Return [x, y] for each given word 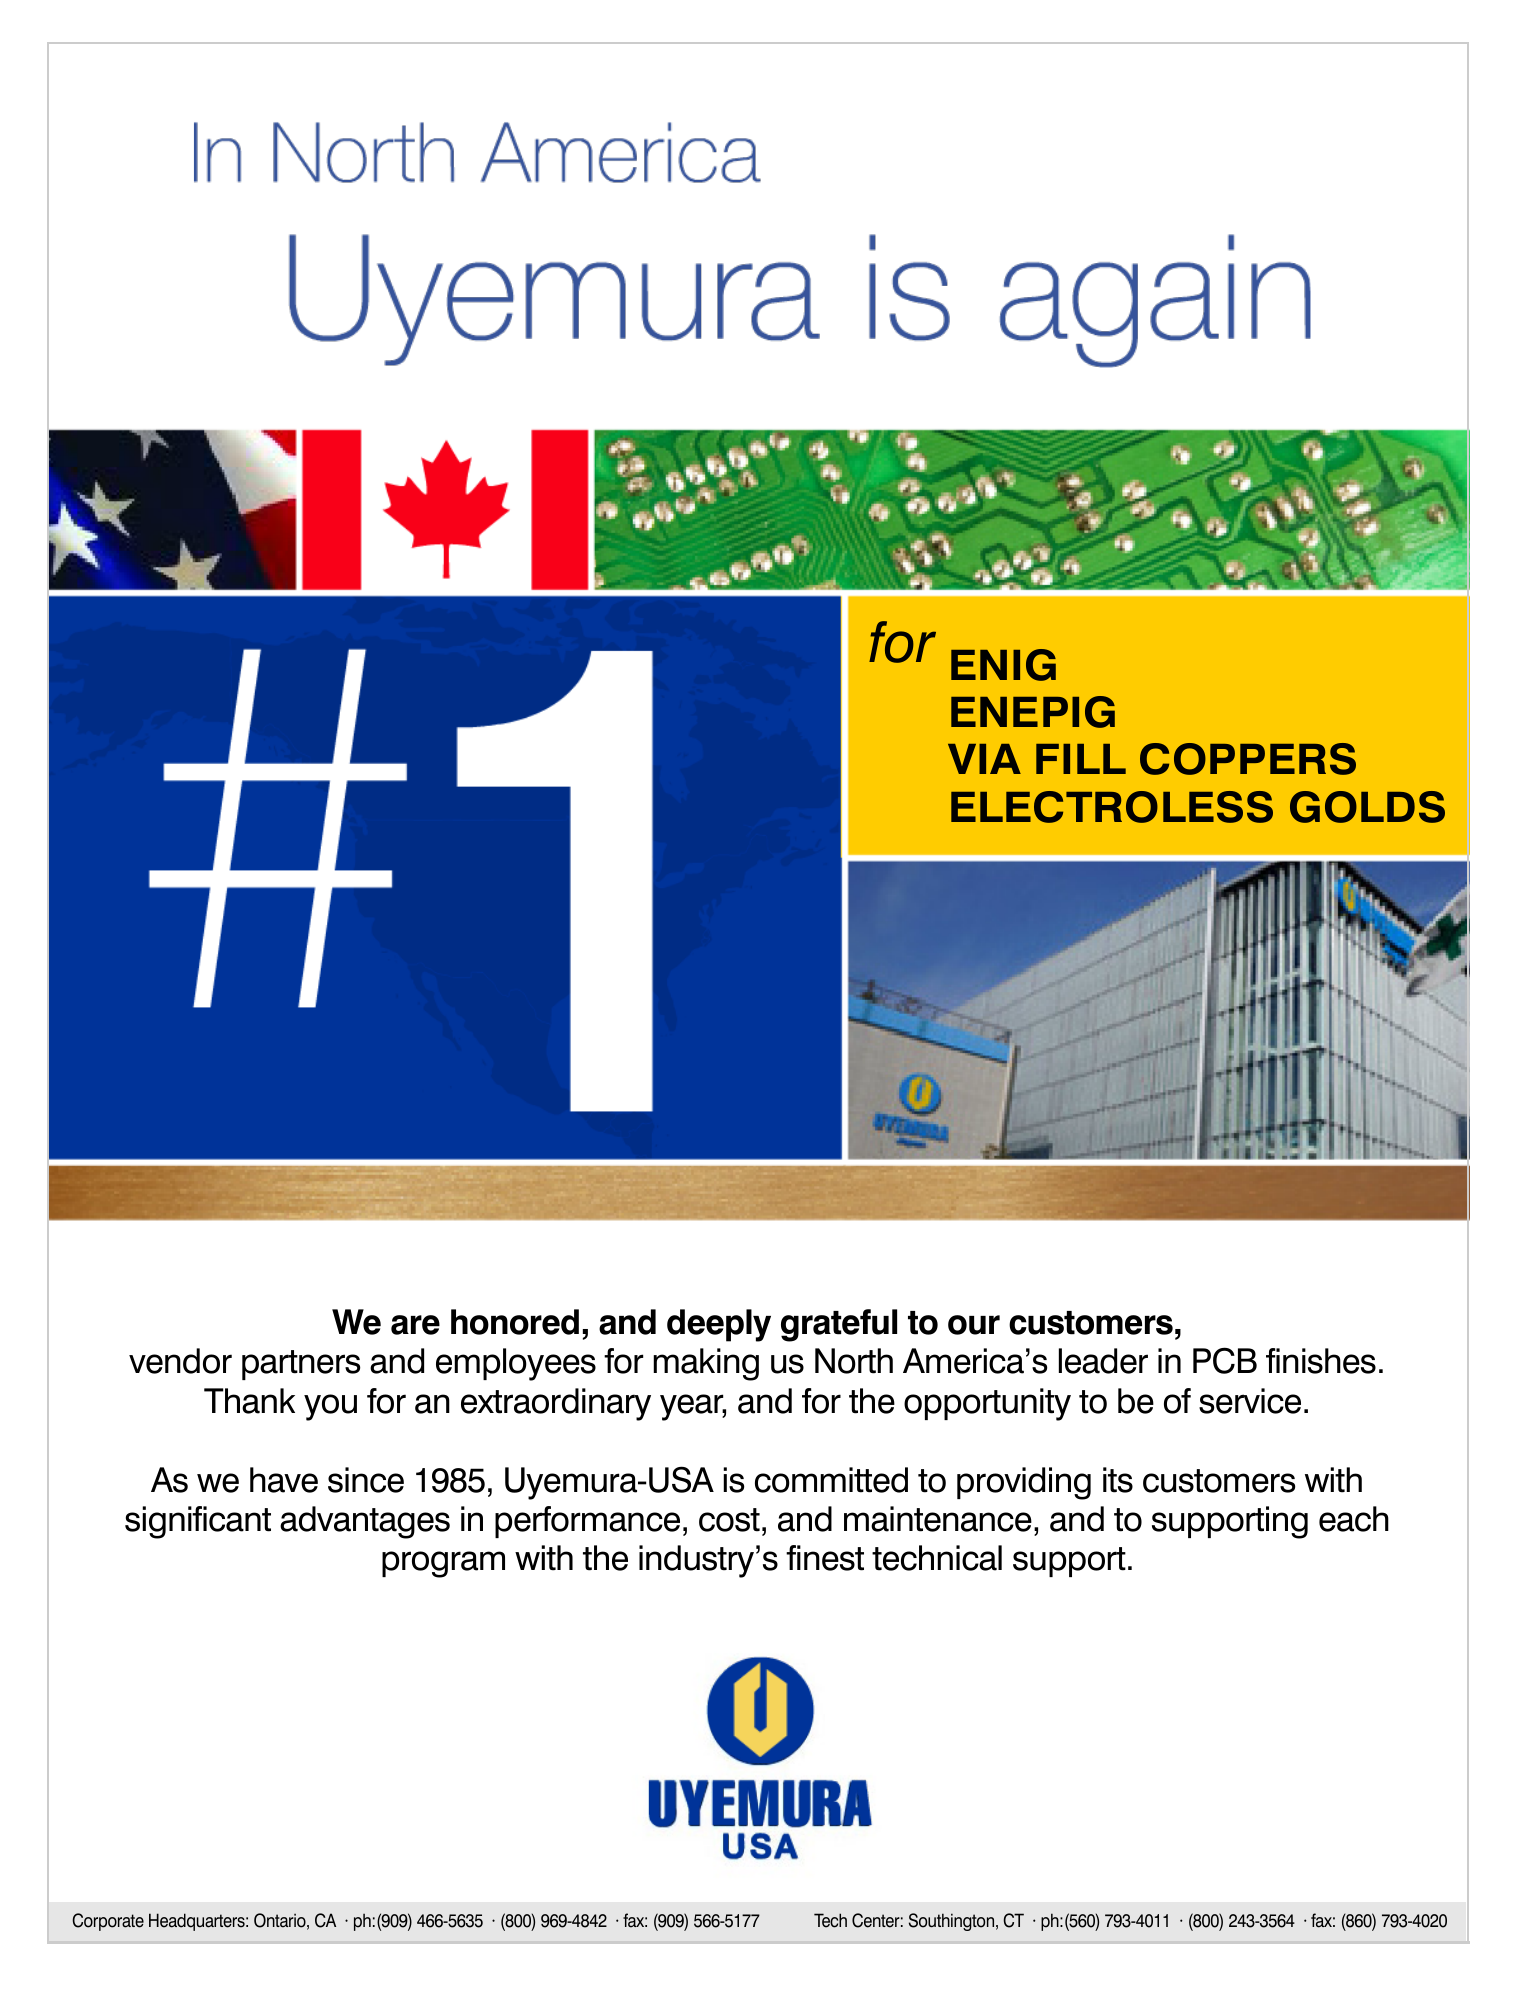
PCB [1225, 1360]
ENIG [1003, 665]
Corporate [108, 1922]
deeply [719, 1325]
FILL [1081, 759]
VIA [984, 759]
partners [301, 1365]
